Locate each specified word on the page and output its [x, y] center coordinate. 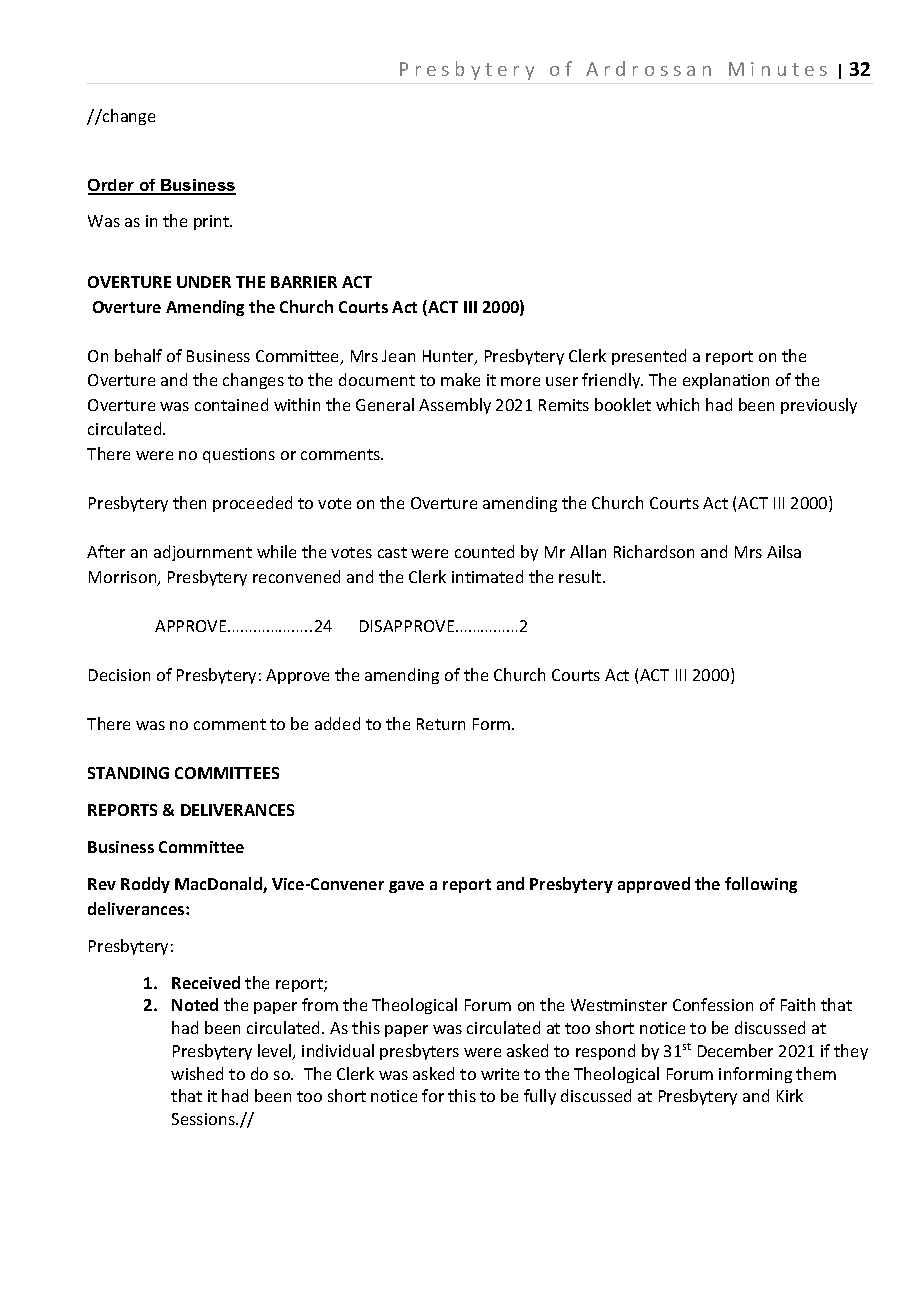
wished [197, 1073]
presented [649, 357]
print [213, 222]
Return [441, 724]
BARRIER [304, 282]
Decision [119, 675]
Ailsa [784, 551]
